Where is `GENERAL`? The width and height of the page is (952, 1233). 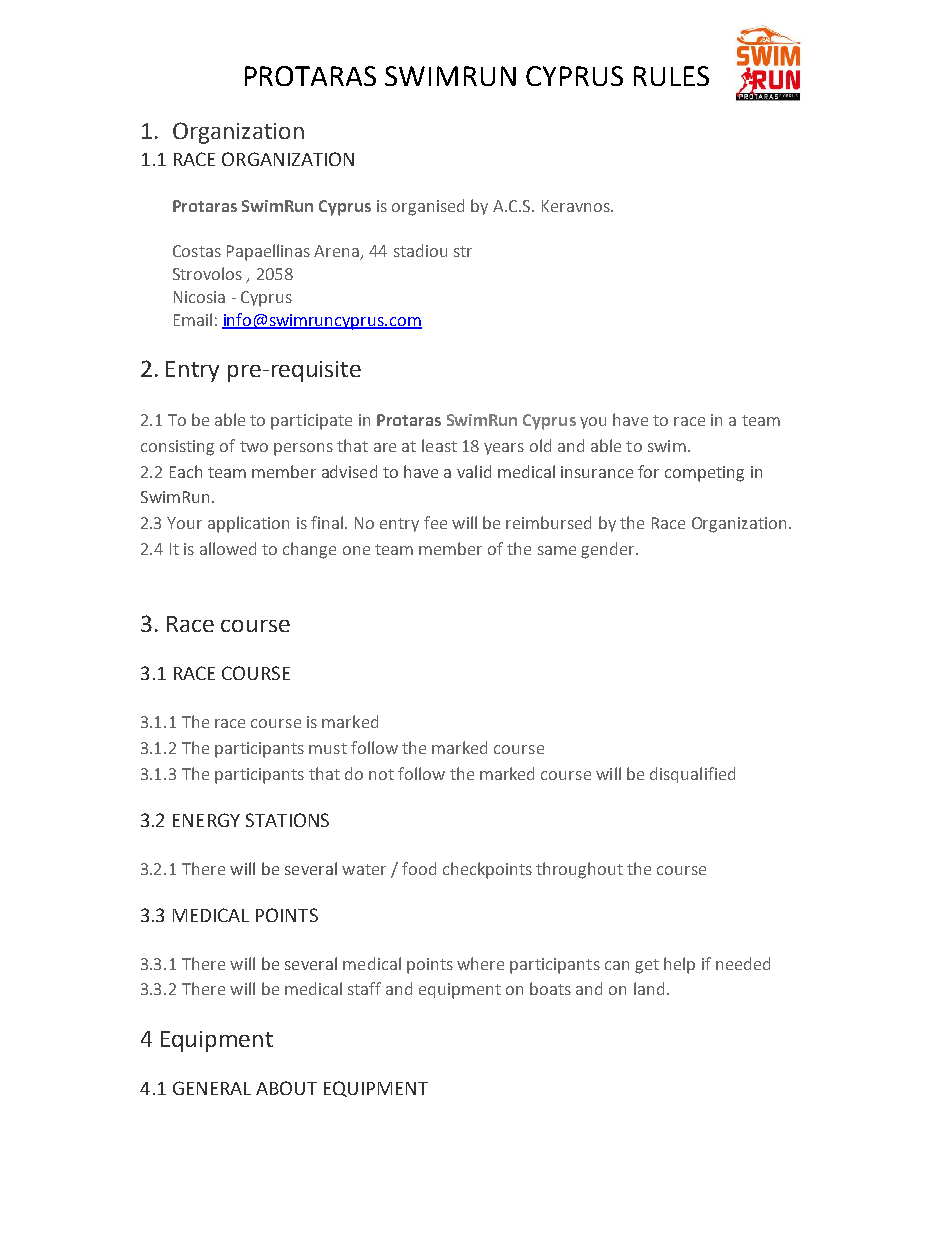 GENERAL is located at coordinates (212, 1088).
